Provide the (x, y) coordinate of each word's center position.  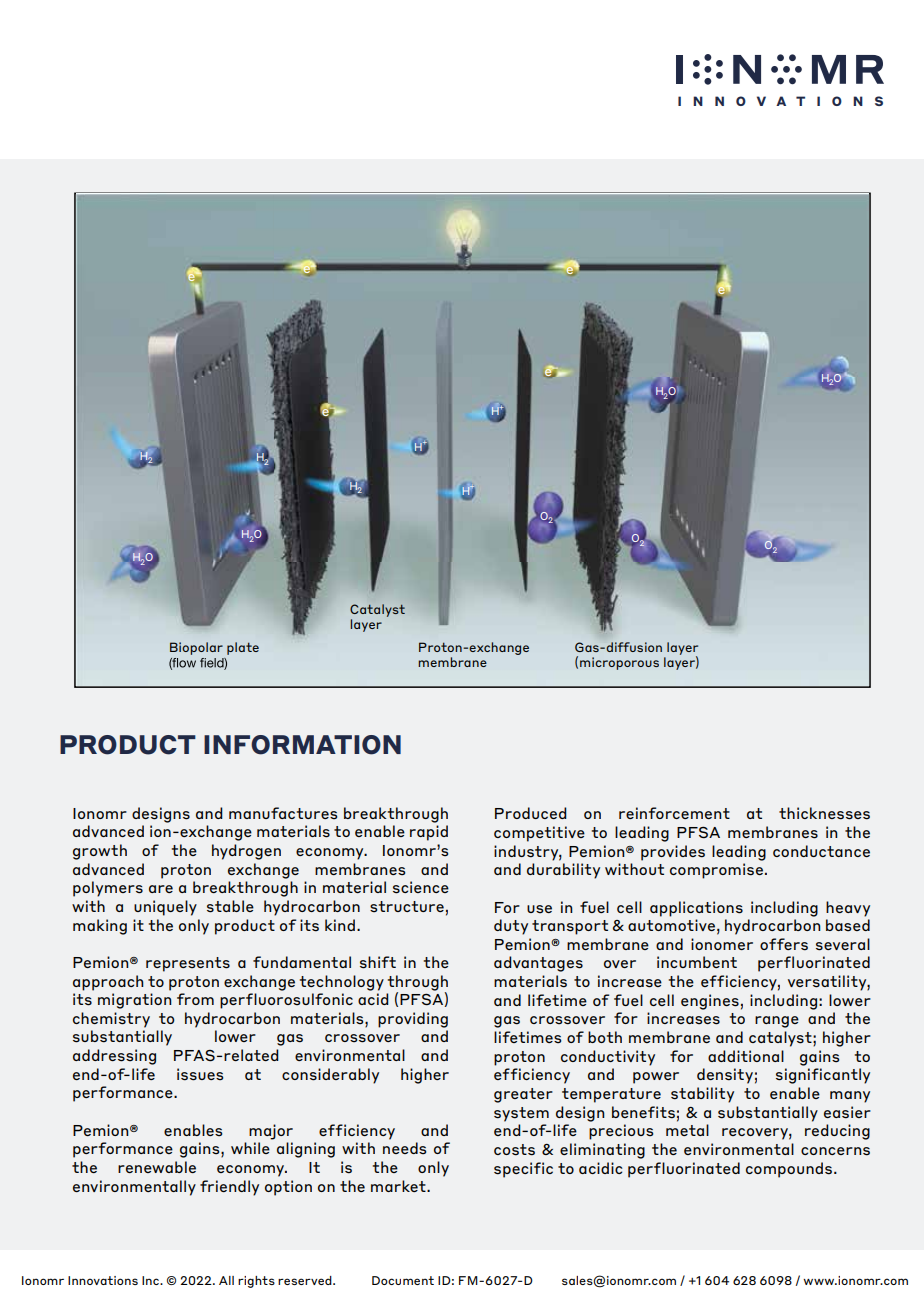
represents (188, 964)
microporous (619, 663)
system (521, 1114)
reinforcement (674, 813)
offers (784, 944)
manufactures (283, 813)
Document (403, 1280)
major (271, 1132)
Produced (531, 813)
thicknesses (824, 813)
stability (702, 1095)
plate (243, 648)
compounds (789, 1170)
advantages (538, 964)
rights (256, 1282)
